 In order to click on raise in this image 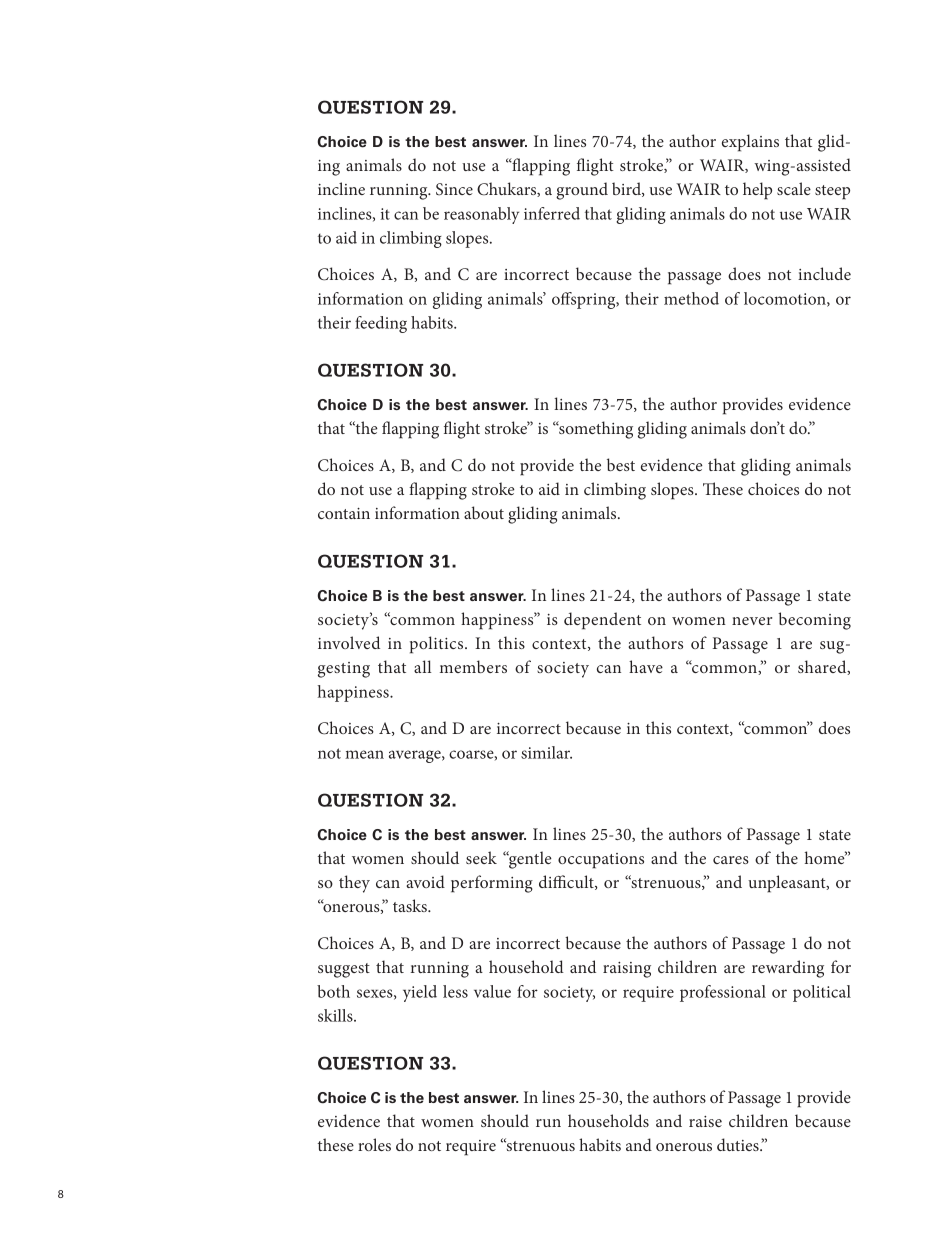, I will do `click(705, 1121)`.
